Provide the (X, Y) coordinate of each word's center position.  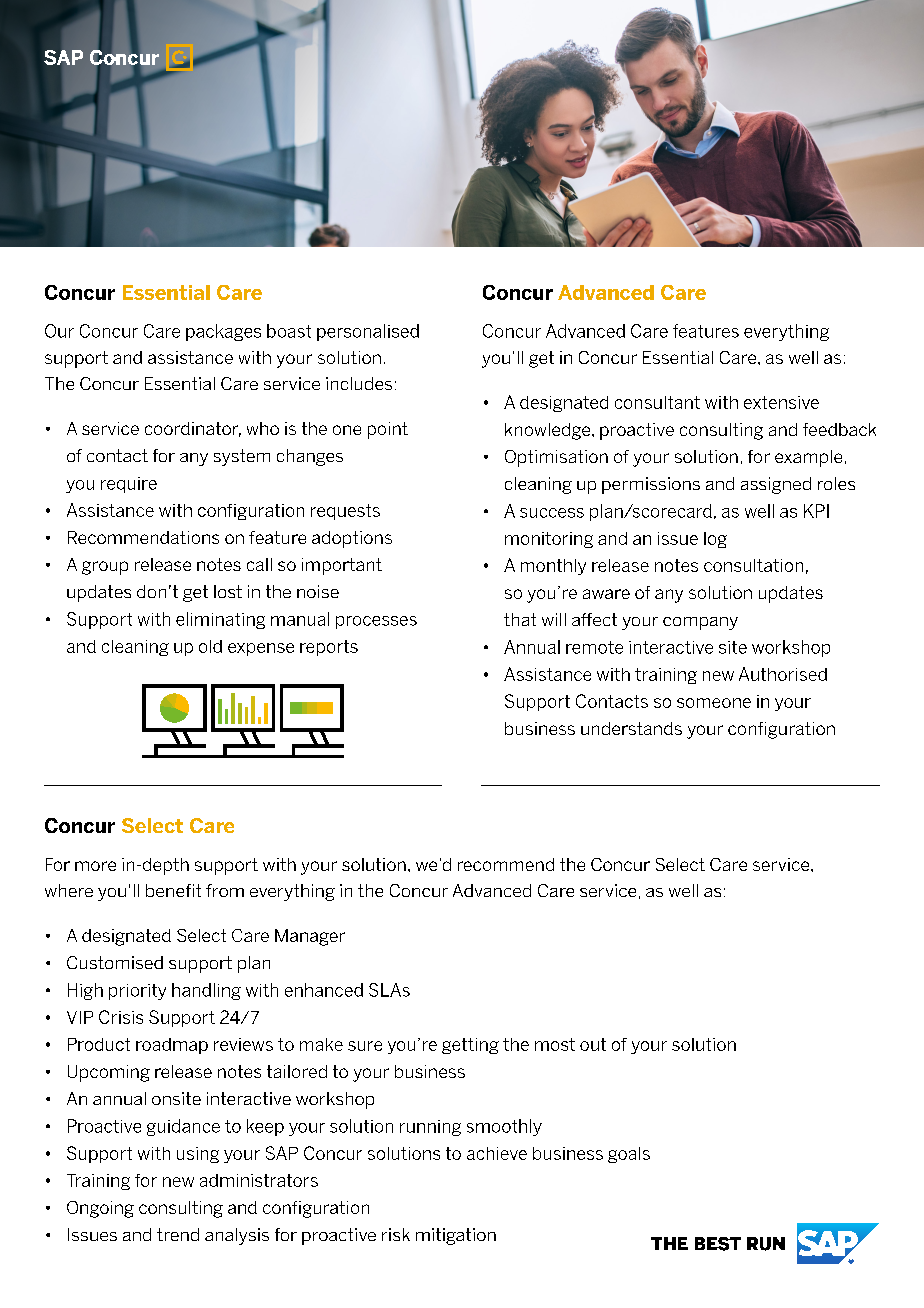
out (593, 1044)
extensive (781, 402)
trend (178, 1234)
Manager (310, 937)
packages (223, 332)
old (210, 646)
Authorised (783, 674)
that (520, 619)
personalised (368, 332)
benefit (173, 890)
